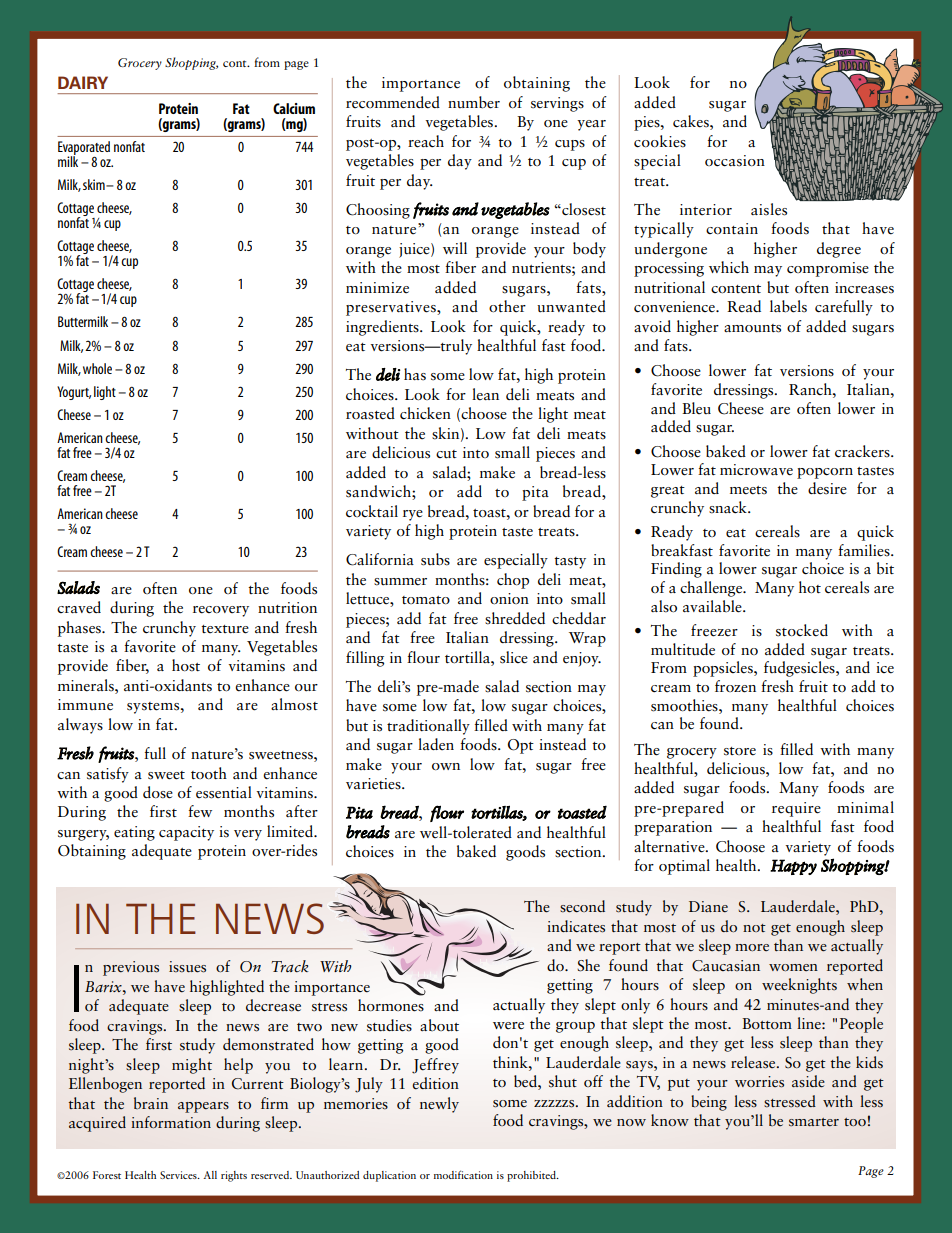 This screenshot has height=1233, width=952. I want to click on cut, so click(446, 454).
